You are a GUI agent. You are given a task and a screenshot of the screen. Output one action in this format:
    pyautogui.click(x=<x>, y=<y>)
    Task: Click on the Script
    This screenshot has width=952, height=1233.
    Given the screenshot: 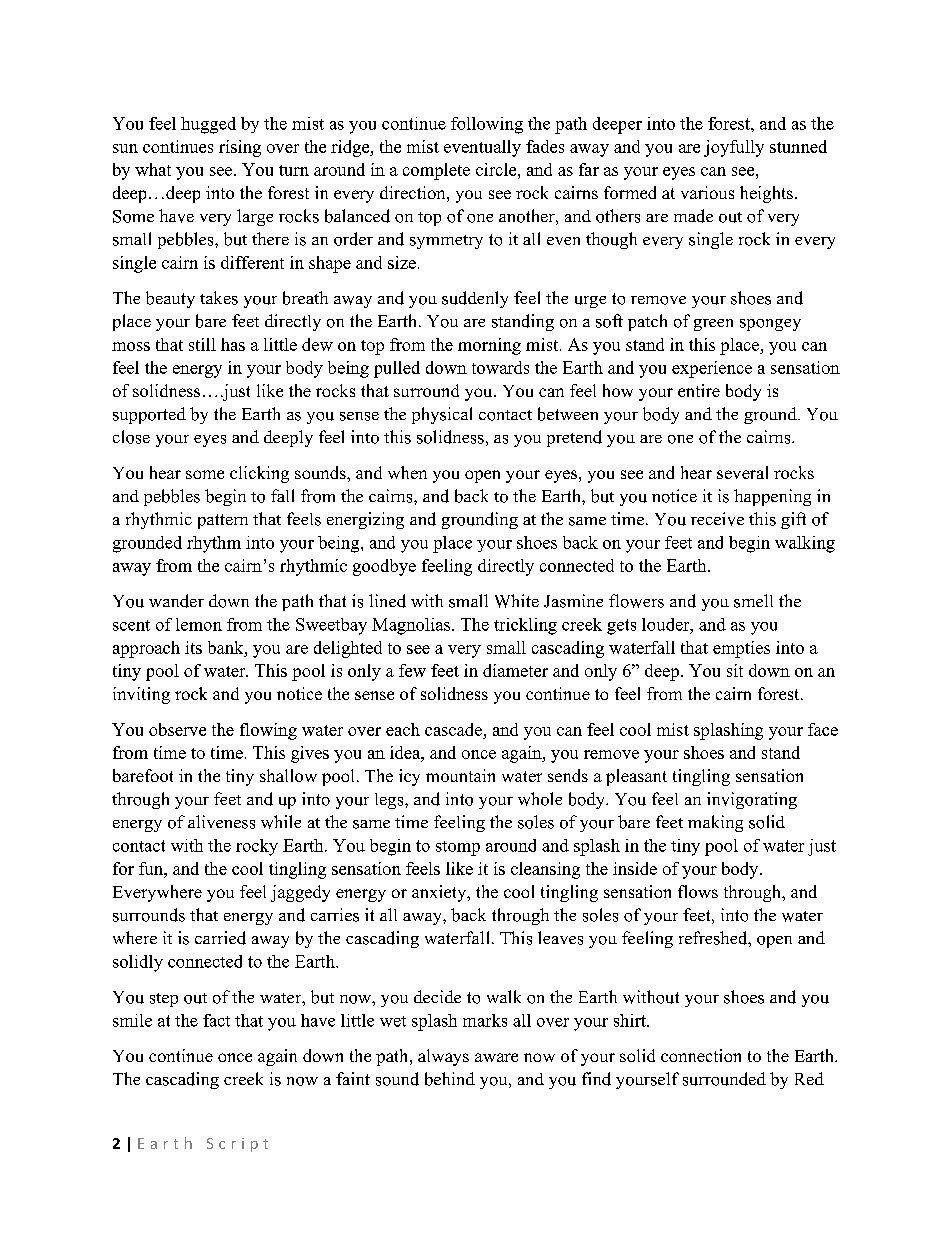 What is the action you would take?
    pyautogui.click(x=237, y=1145)
